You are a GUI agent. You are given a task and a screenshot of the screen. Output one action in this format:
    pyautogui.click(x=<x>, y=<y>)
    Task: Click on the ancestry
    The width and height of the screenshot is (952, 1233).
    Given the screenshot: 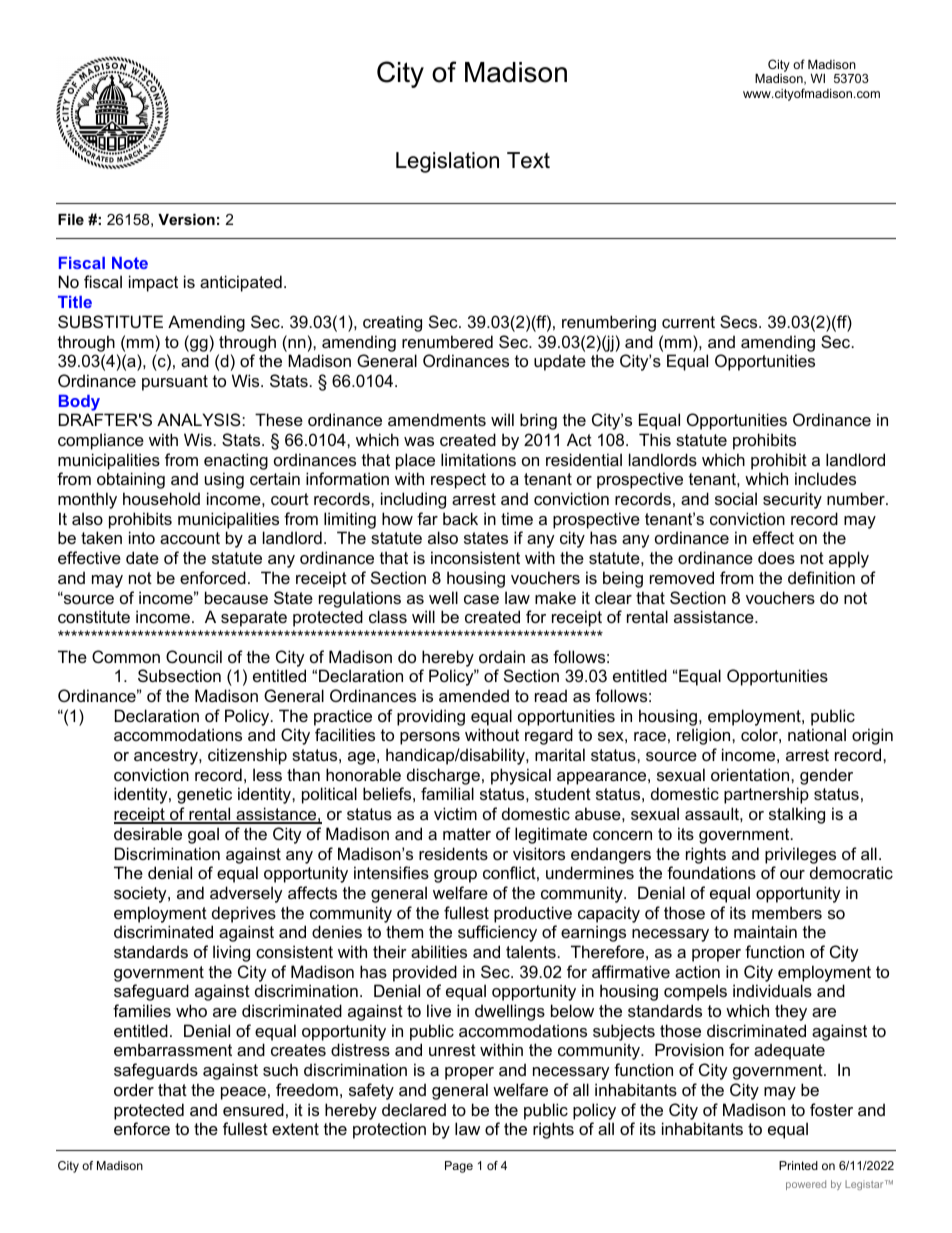 What is the action you would take?
    pyautogui.click(x=167, y=757)
